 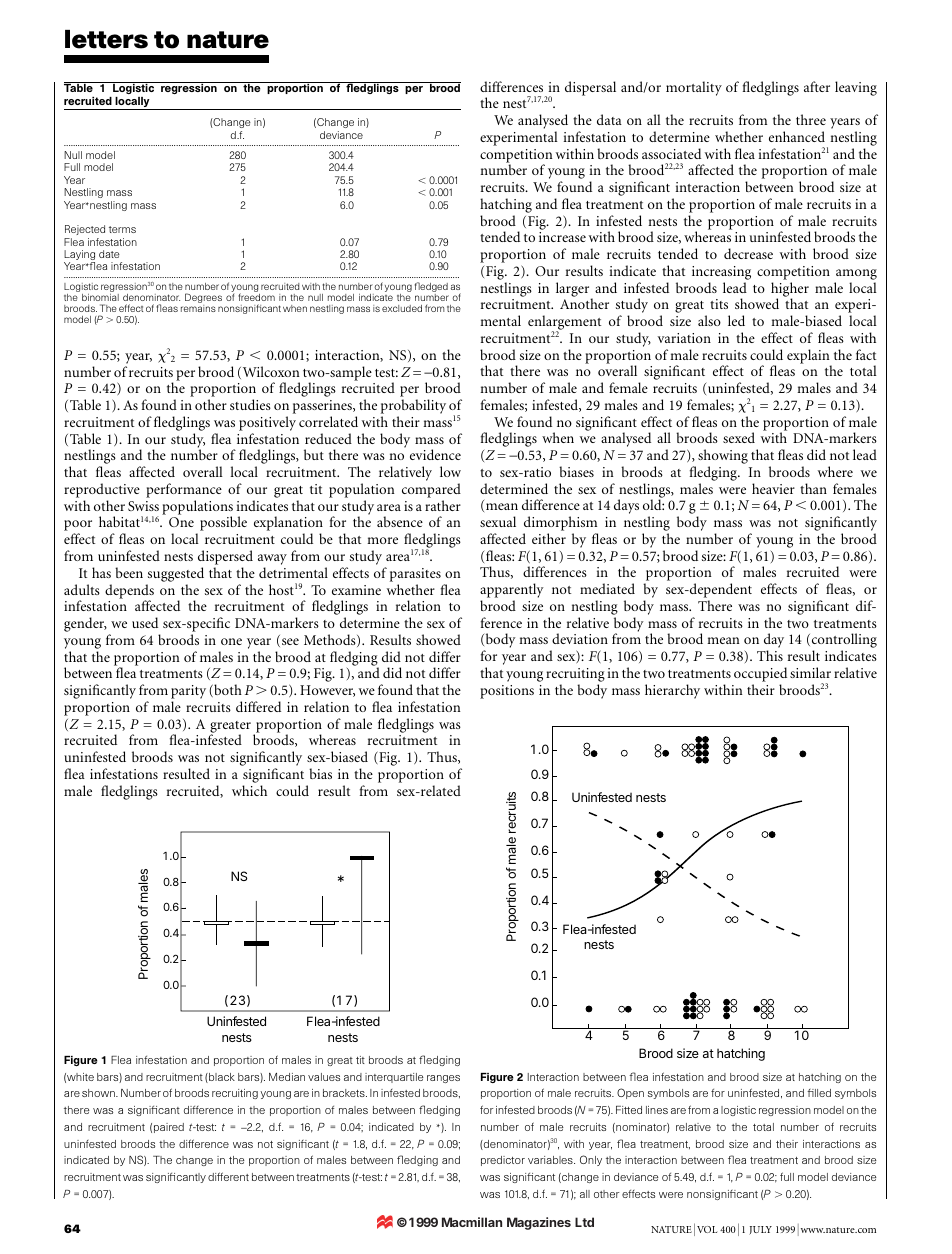 I want to click on which, so click(x=249, y=790).
